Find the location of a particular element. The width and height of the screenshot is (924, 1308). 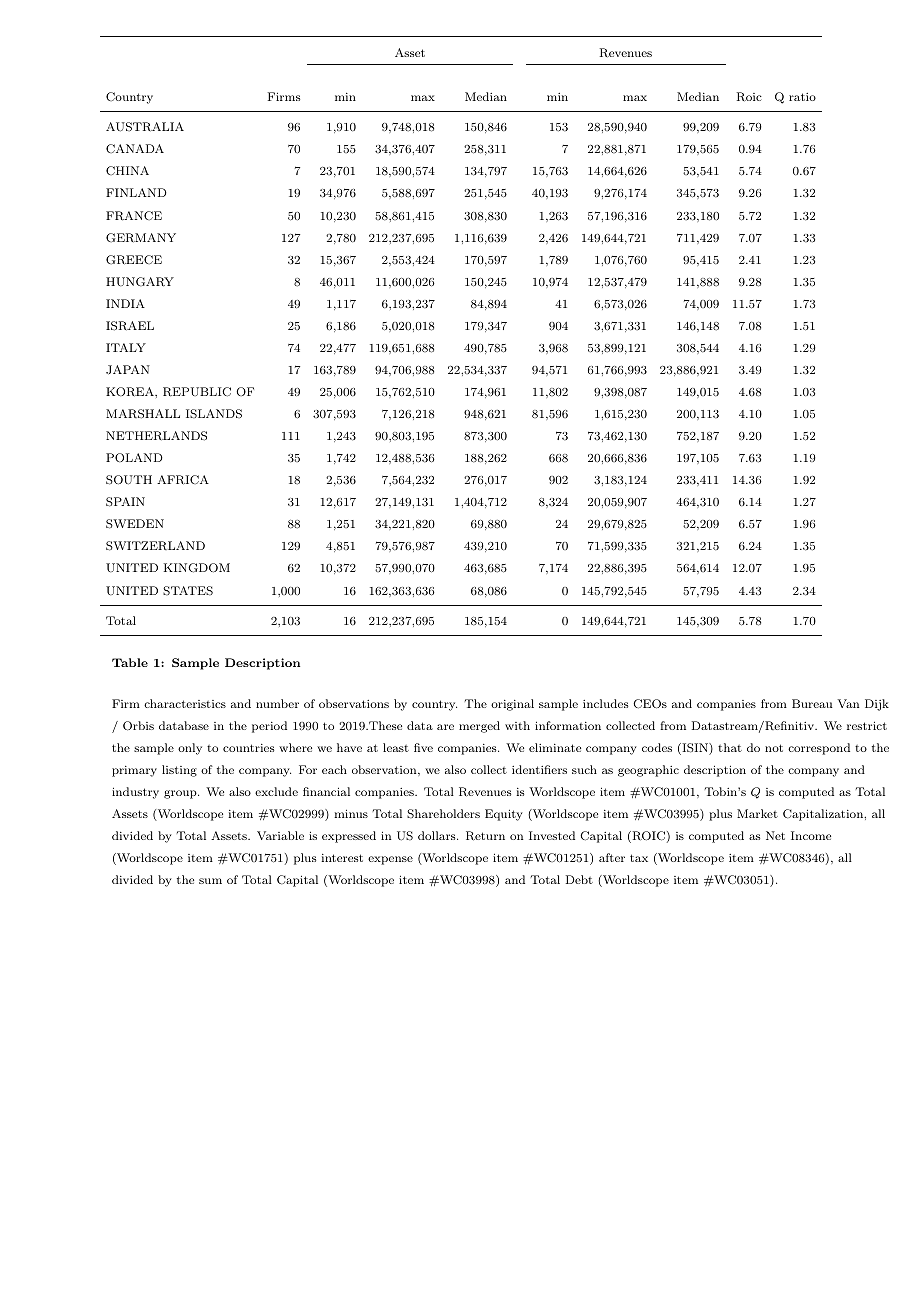

Return is located at coordinates (485, 836).
